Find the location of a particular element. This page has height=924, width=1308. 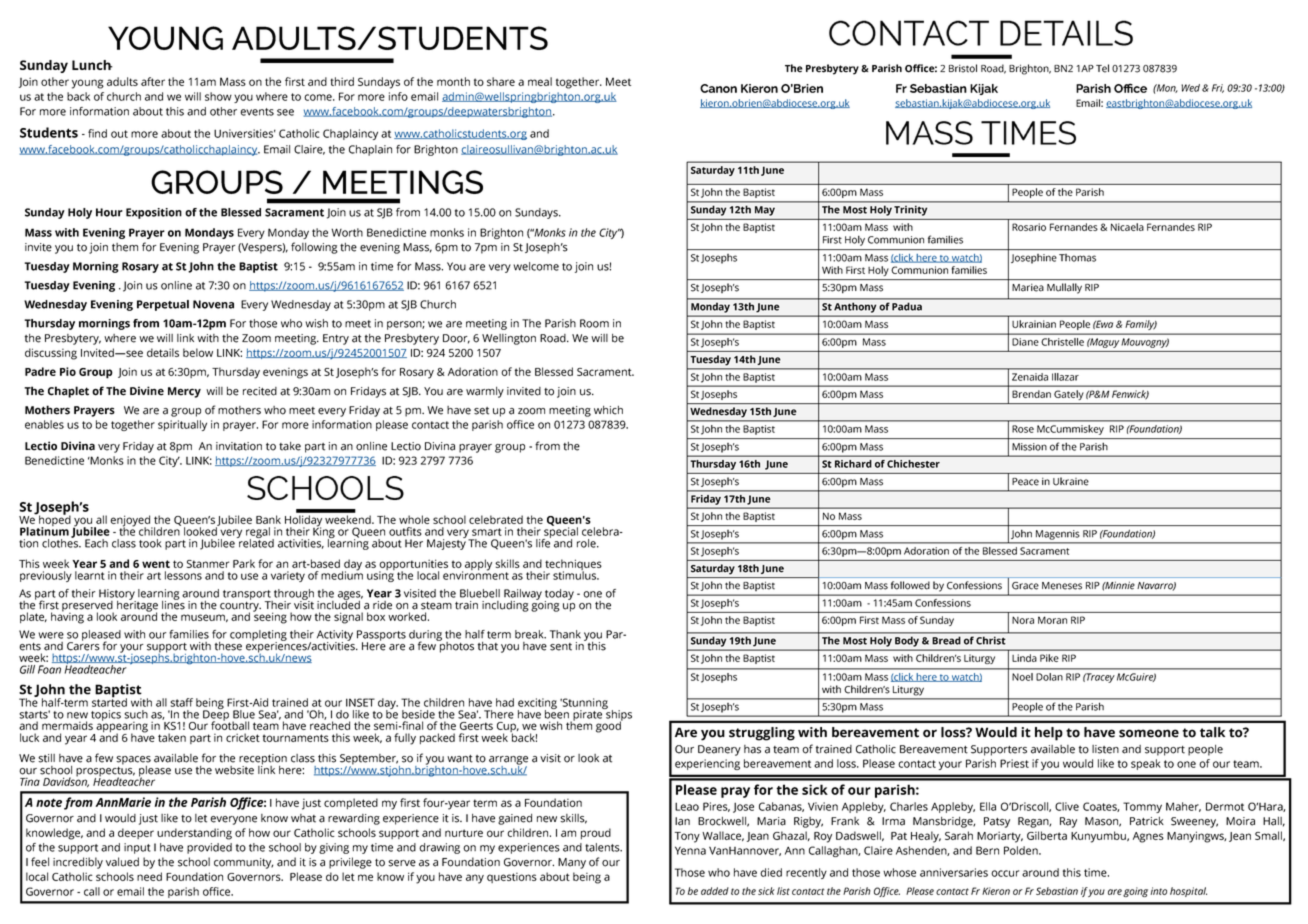

role is located at coordinates (587, 543).
